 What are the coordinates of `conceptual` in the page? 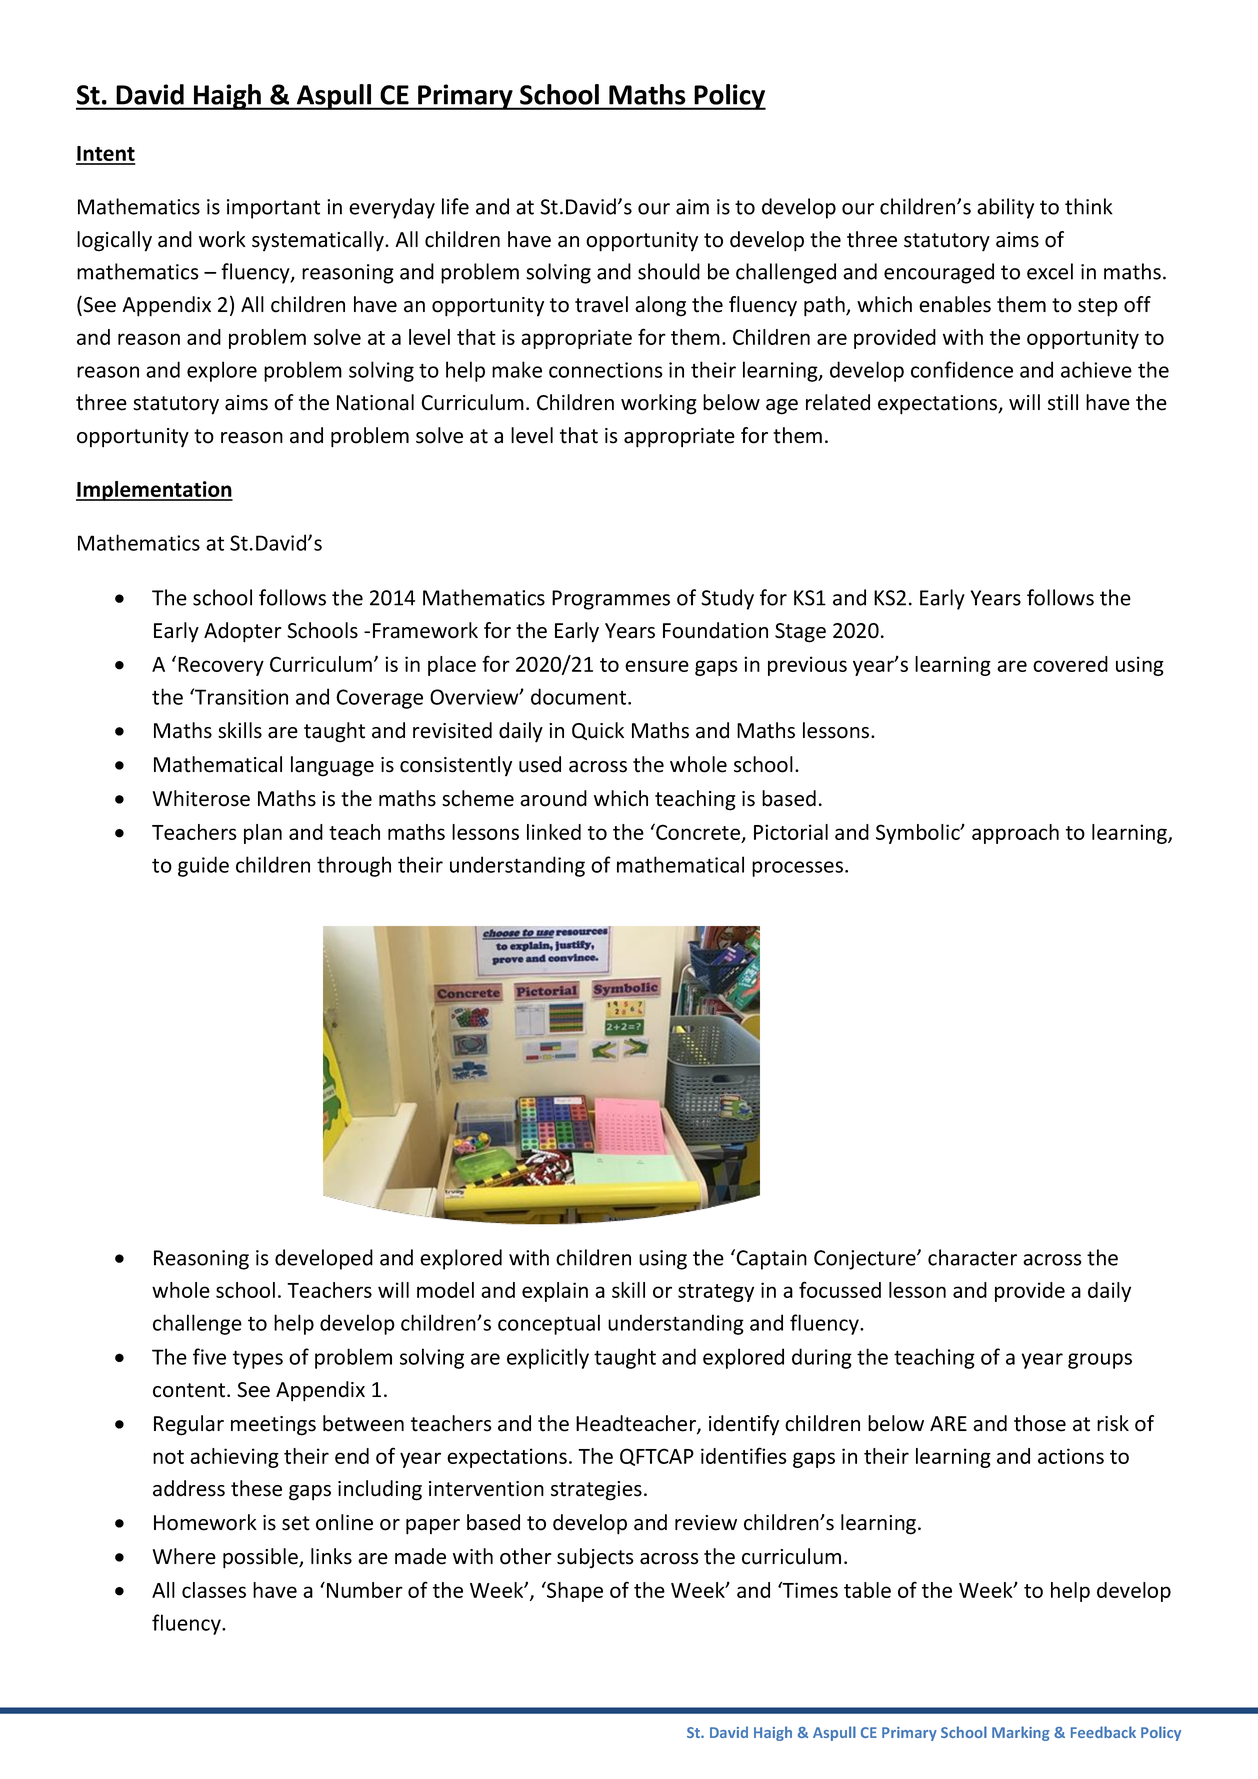 It's located at (549, 1324).
